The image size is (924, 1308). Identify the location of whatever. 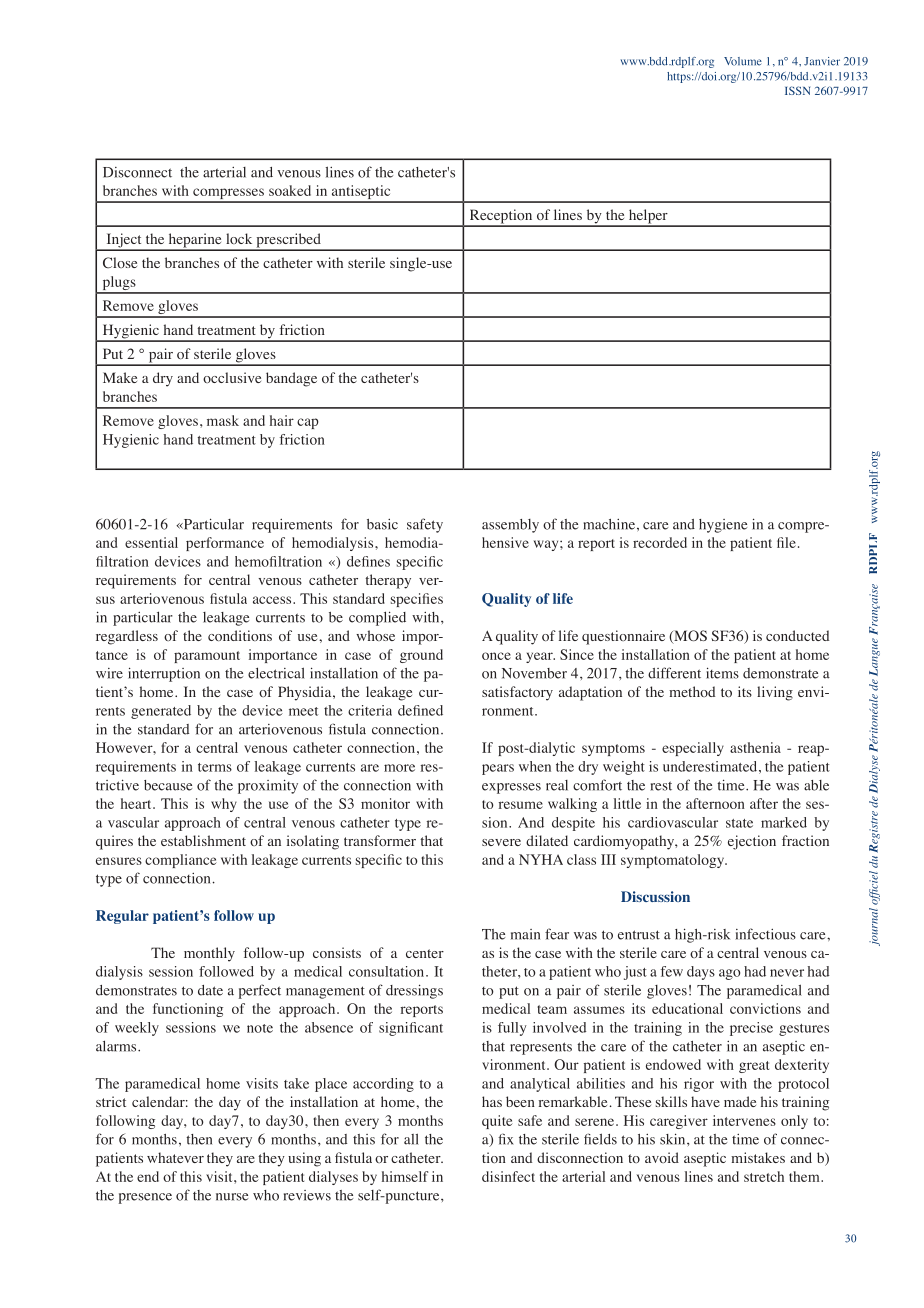
(175, 1157).
